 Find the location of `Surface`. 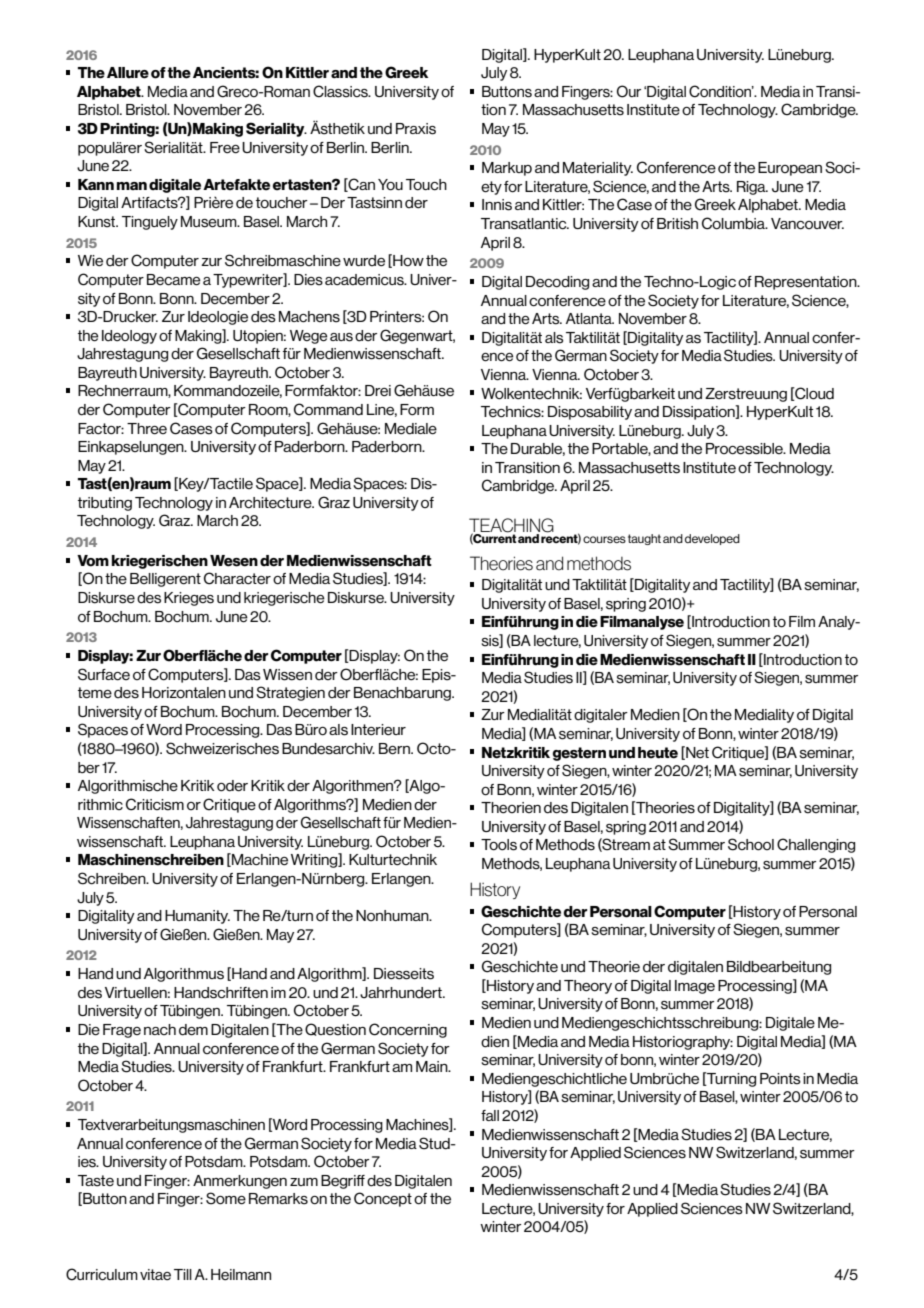

Surface is located at coordinates (104, 674).
